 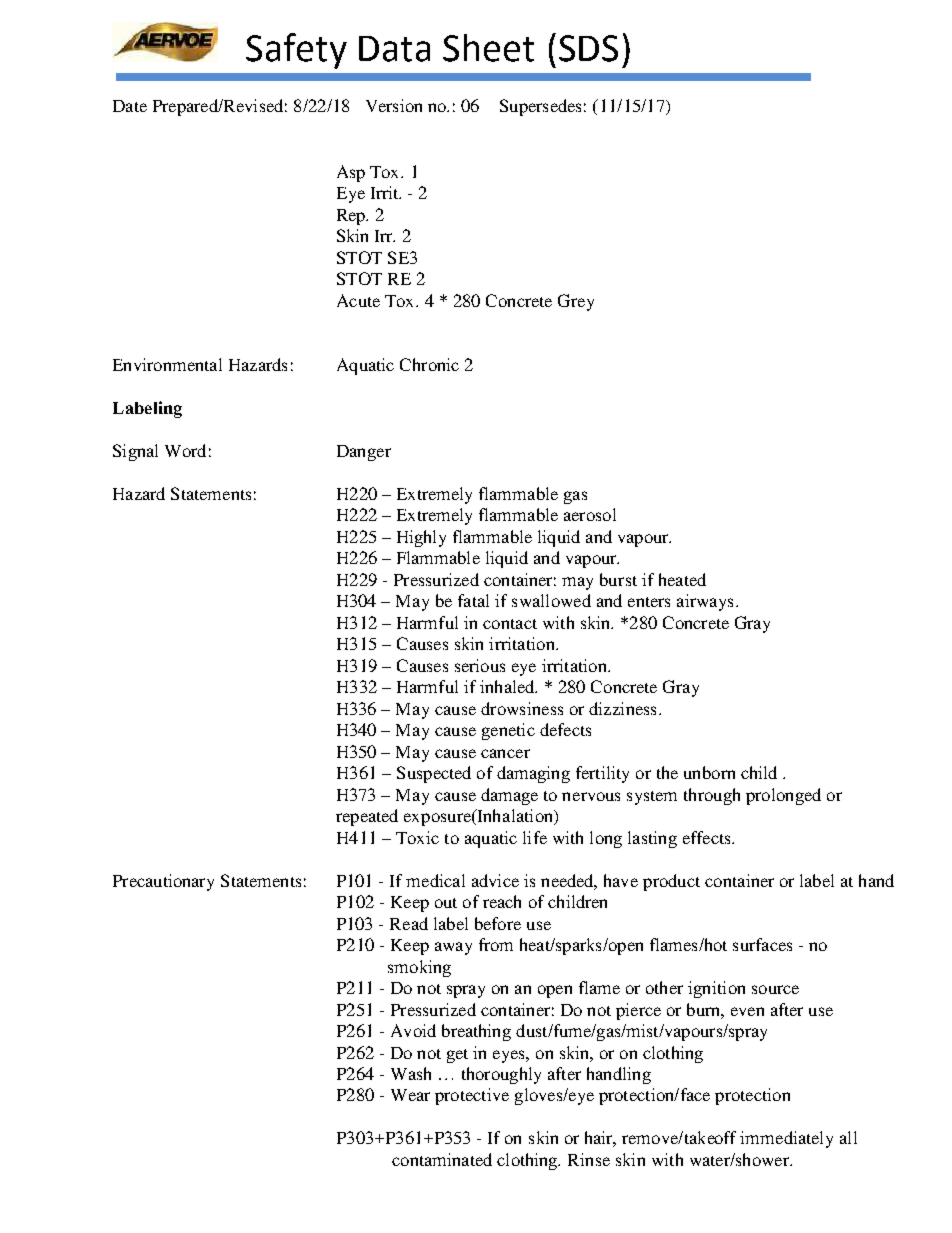 I want to click on Date, so click(x=130, y=106).
